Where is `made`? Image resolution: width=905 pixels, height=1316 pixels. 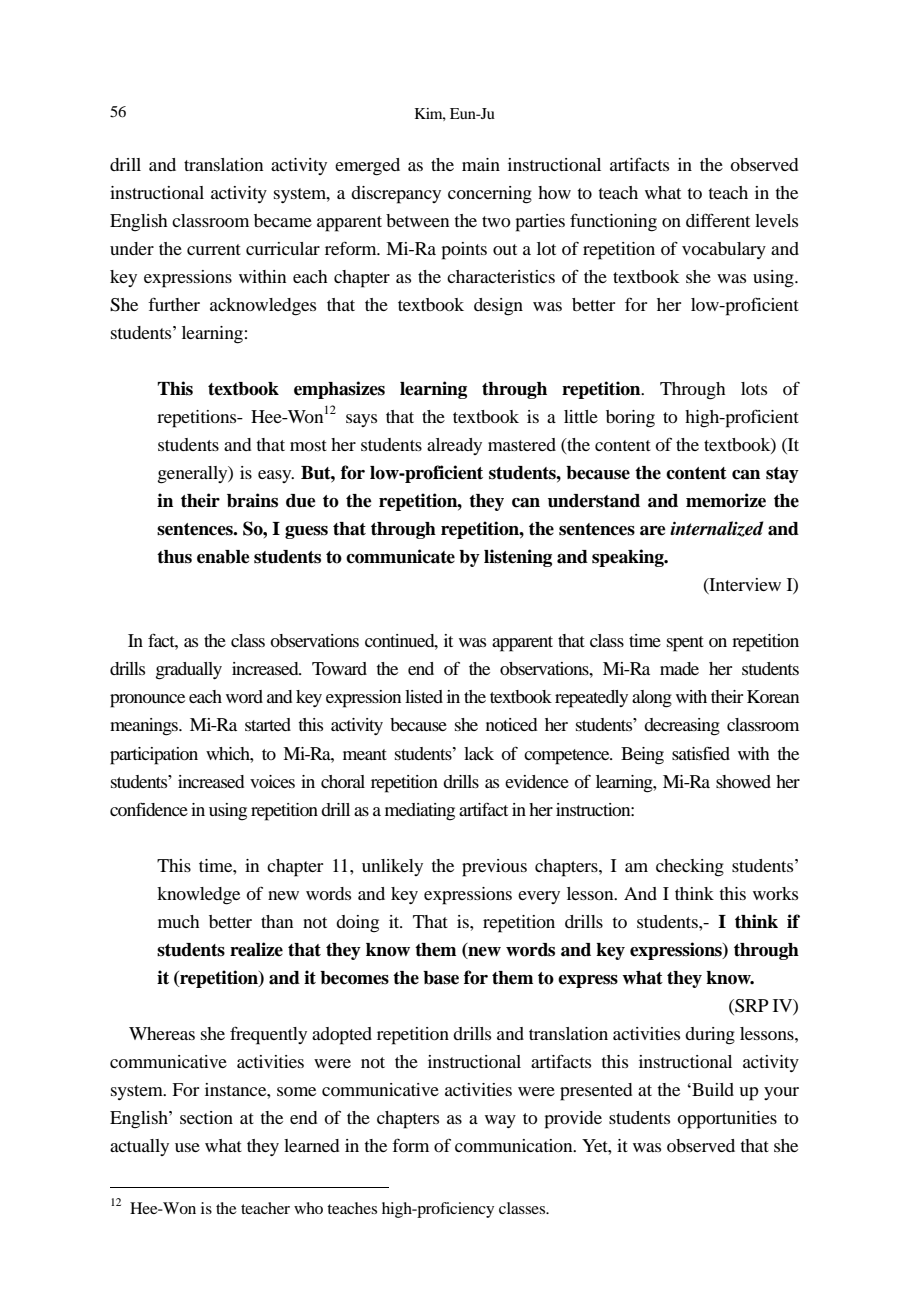 made is located at coordinates (679, 668).
